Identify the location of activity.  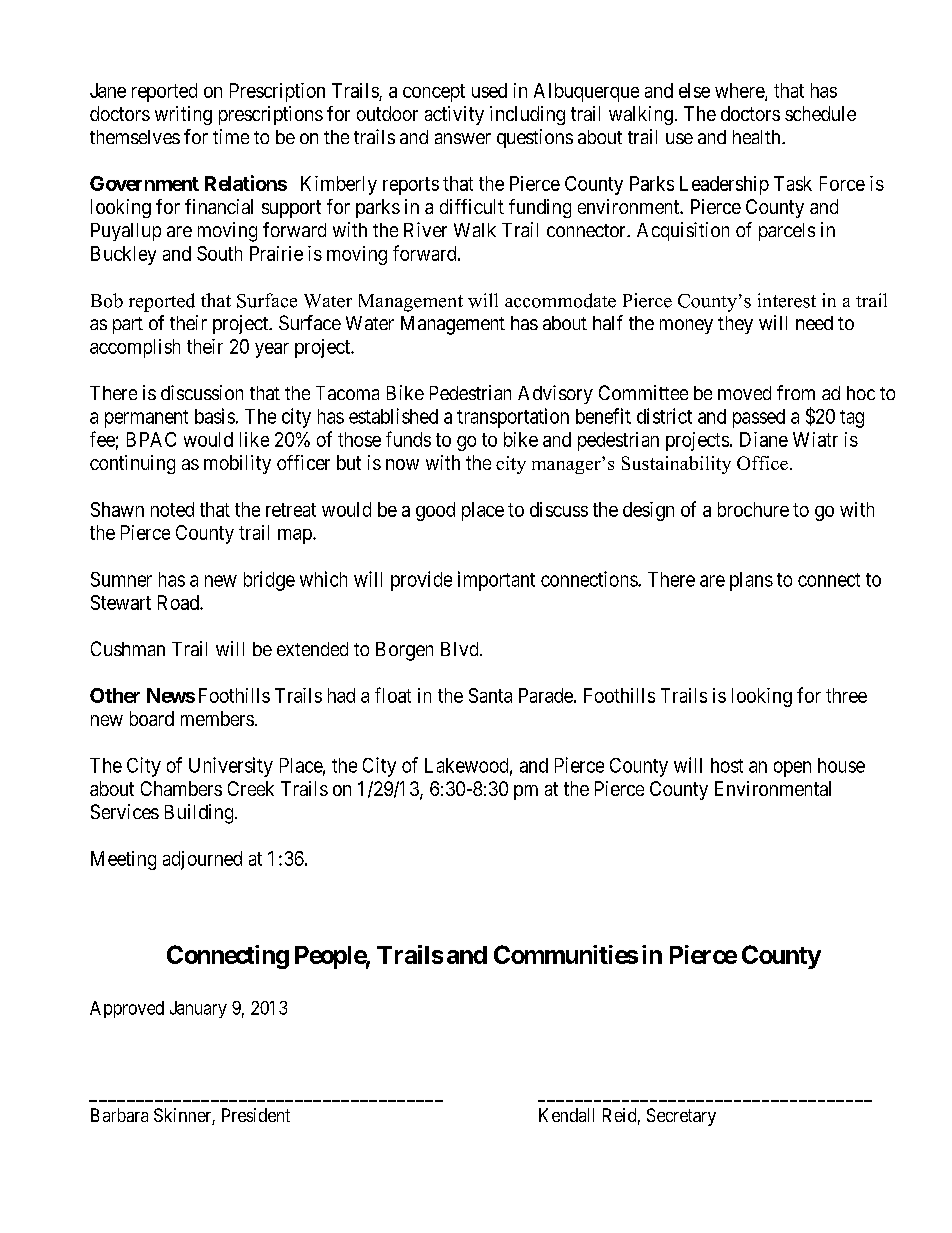
(454, 115).
